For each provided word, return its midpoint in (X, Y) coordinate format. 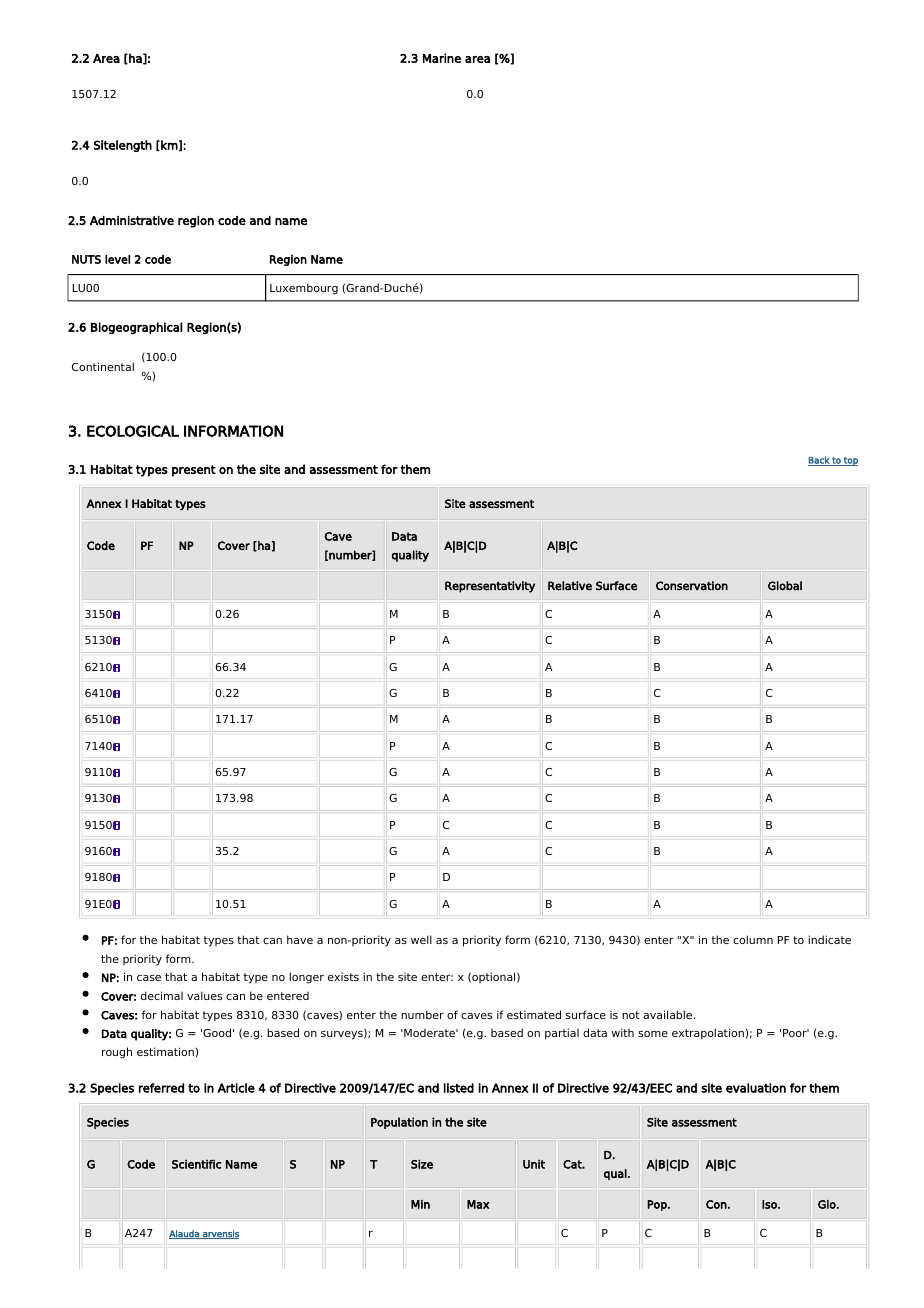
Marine (442, 58)
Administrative (132, 220)
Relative (570, 586)
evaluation (756, 1088)
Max (478, 1204)
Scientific (196, 1164)
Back (819, 461)
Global (785, 586)
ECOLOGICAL (133, 431)
